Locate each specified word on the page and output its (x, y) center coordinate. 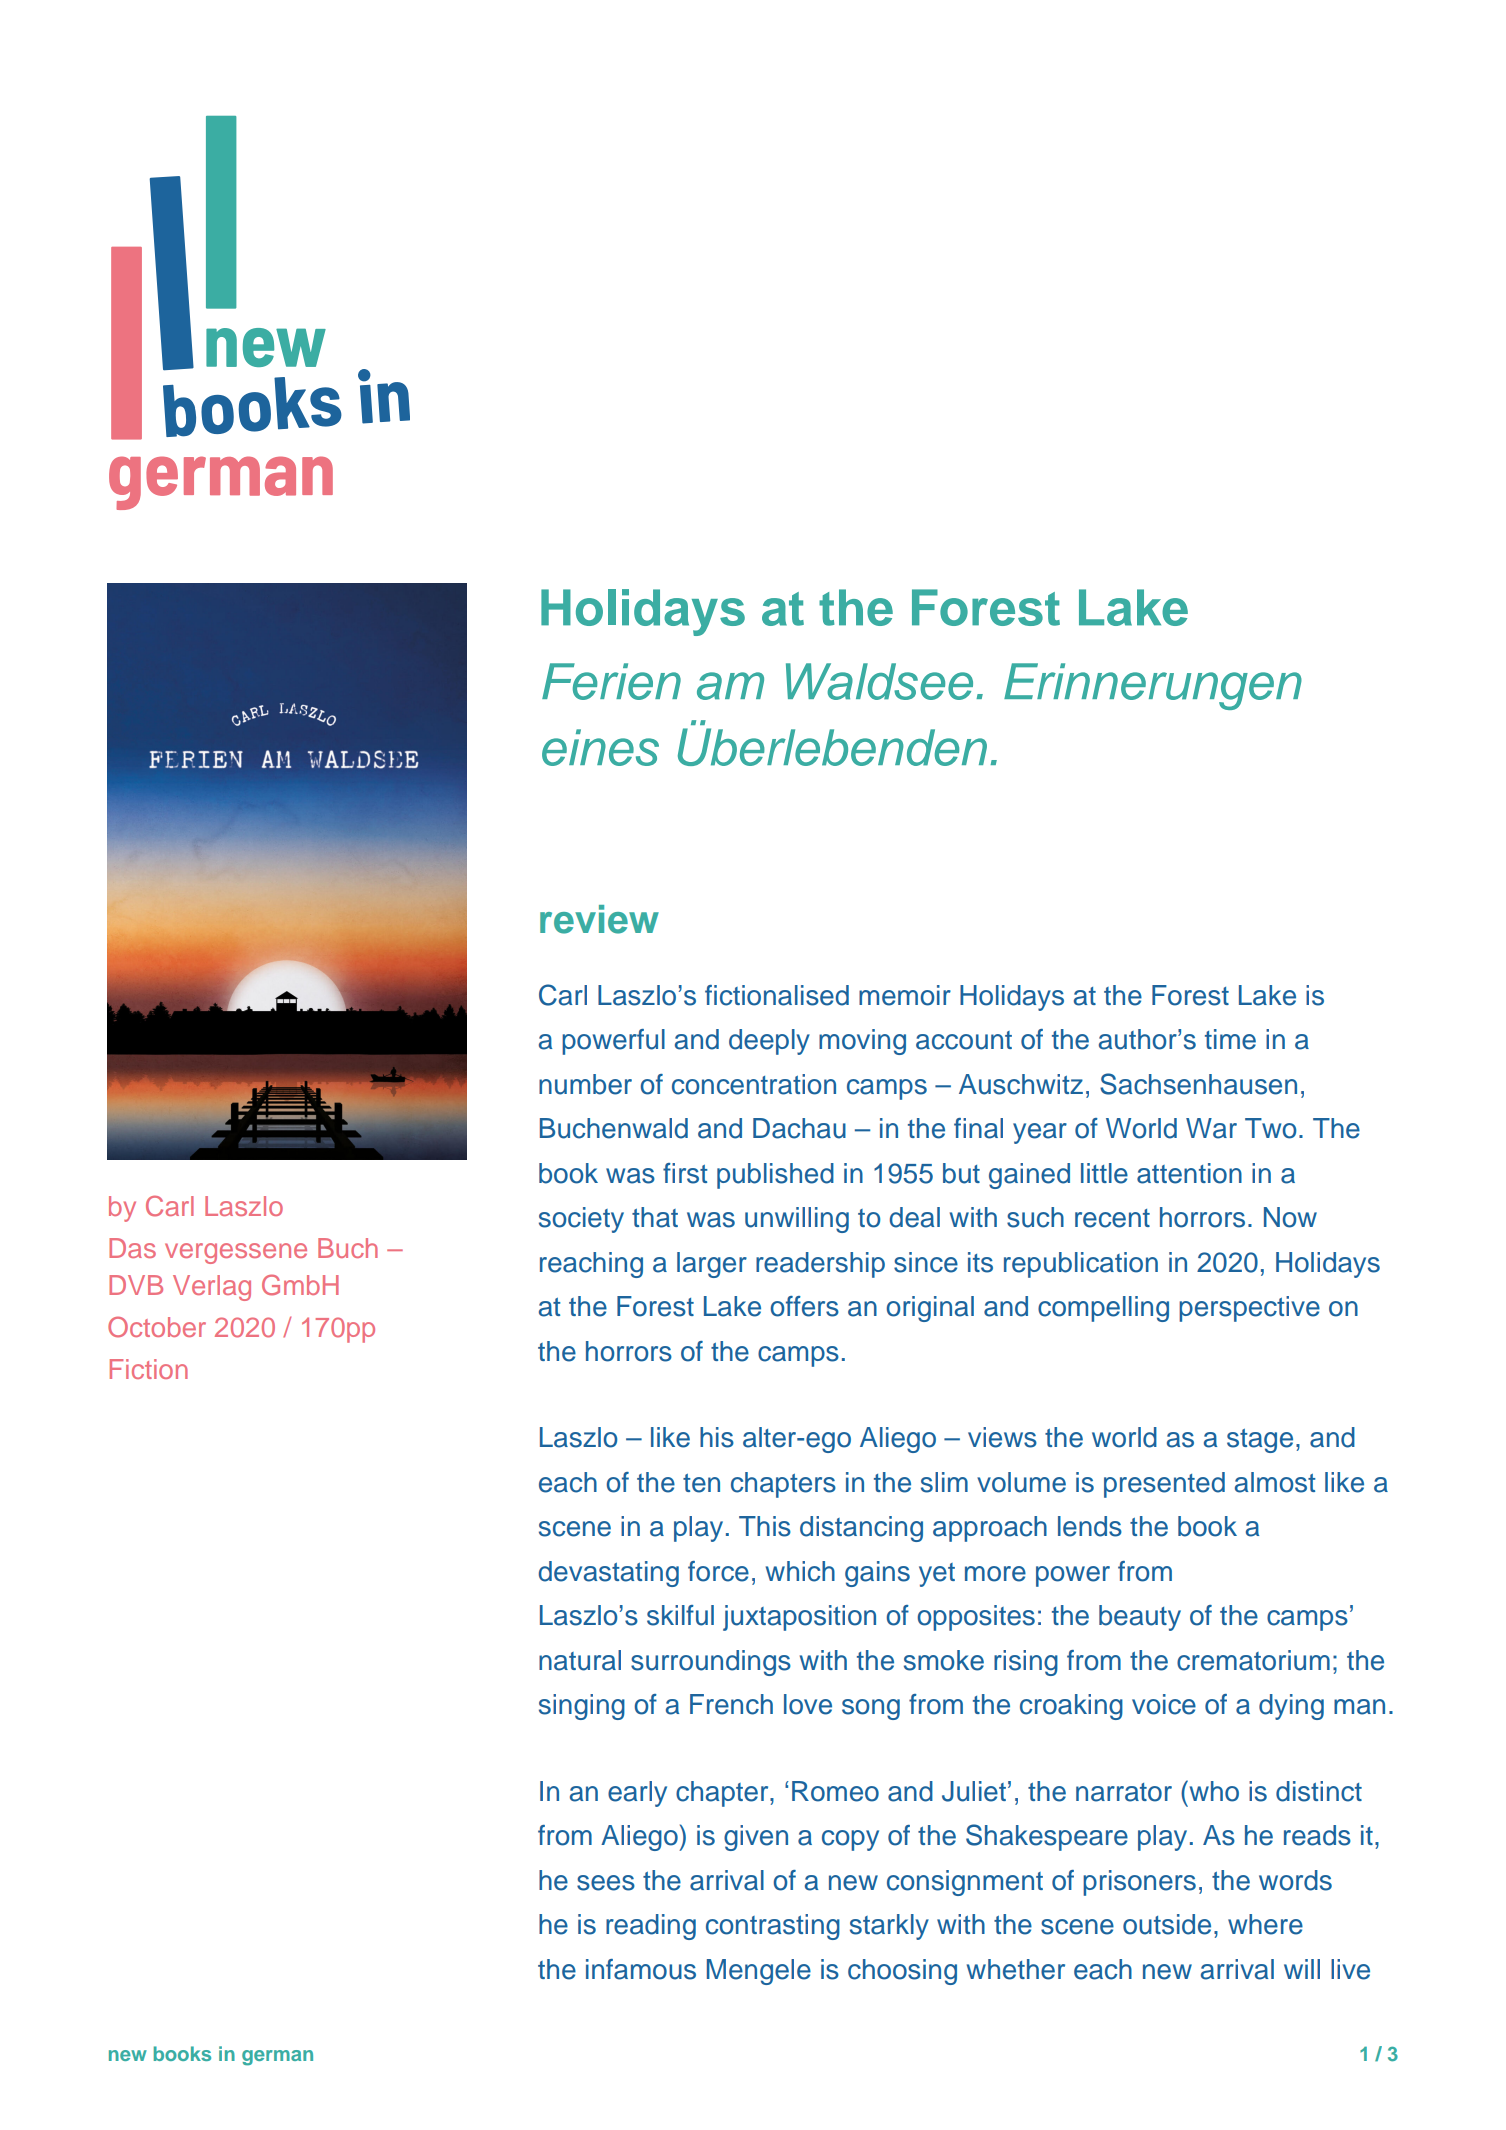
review (599, 919)
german (277, 2058)
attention (1189, 1173)
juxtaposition (799, 1618)
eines (600, 747)
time (1230, 1039)
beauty (1140, 1618)
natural (580, 1660)
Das (132, 1248)
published (775, 1176)
